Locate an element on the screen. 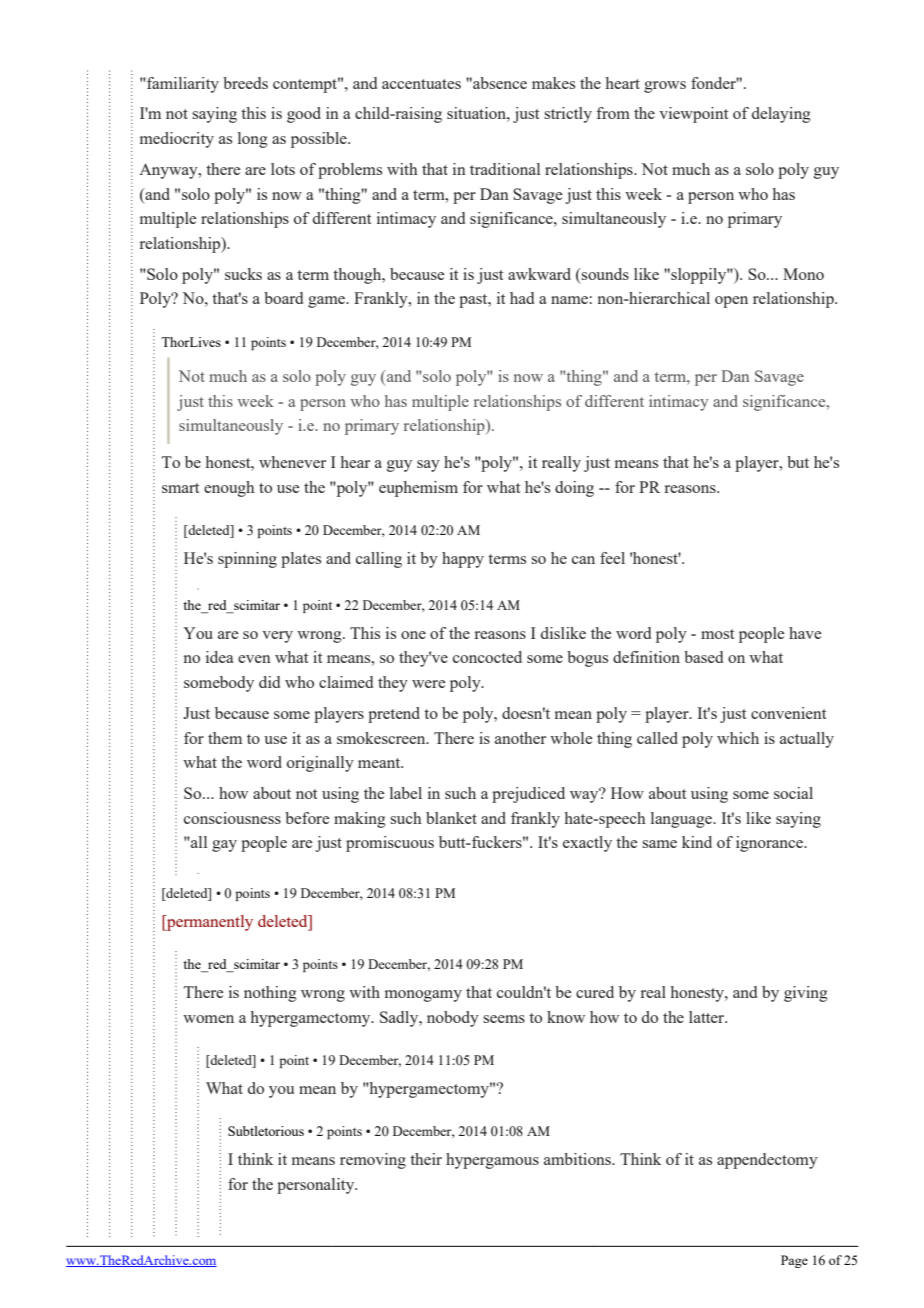 The width and height of the screenshot is (924, 1308). blanket is located at coordinates (451, 818).
